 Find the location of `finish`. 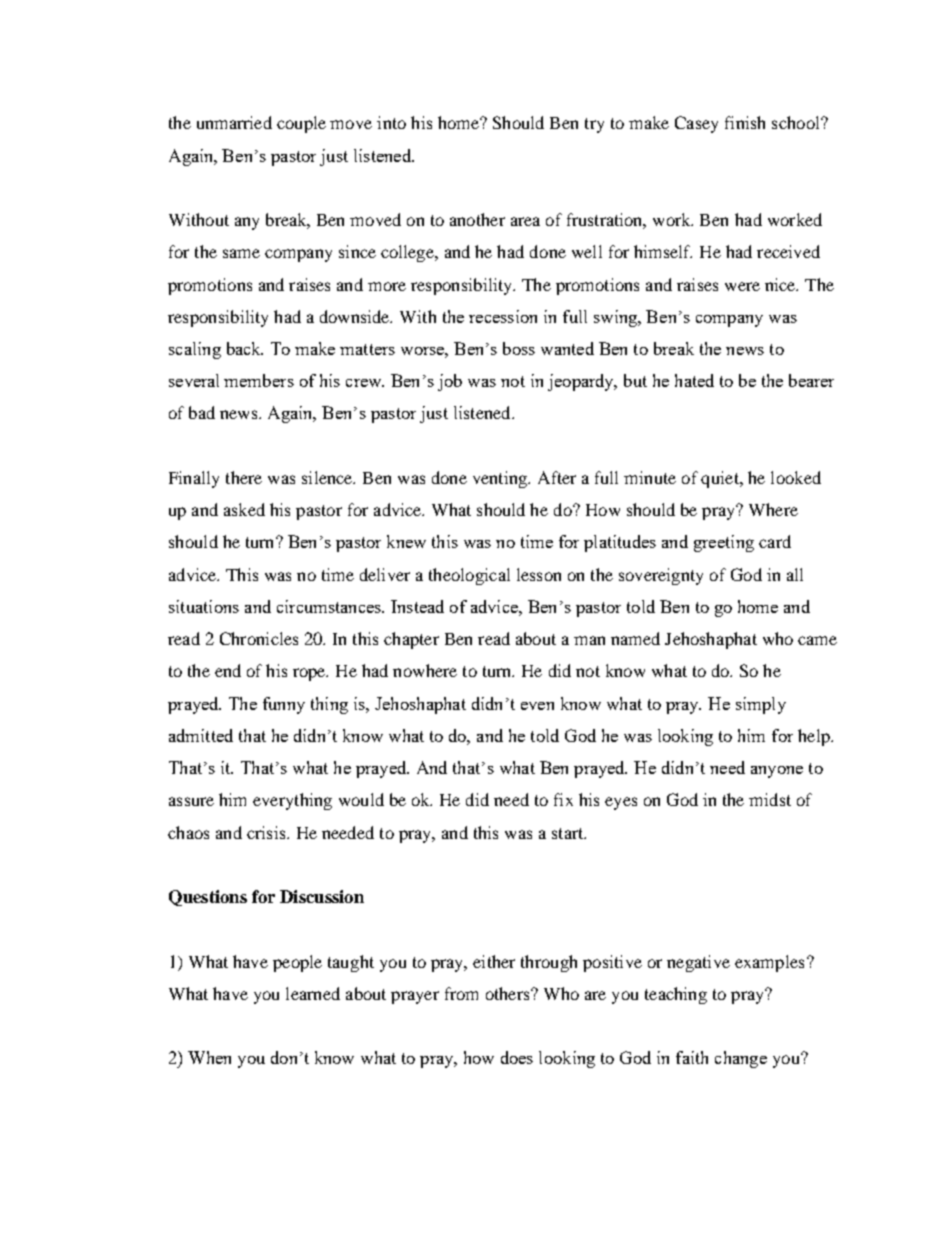

finish is located at coordinates (745, 122).
